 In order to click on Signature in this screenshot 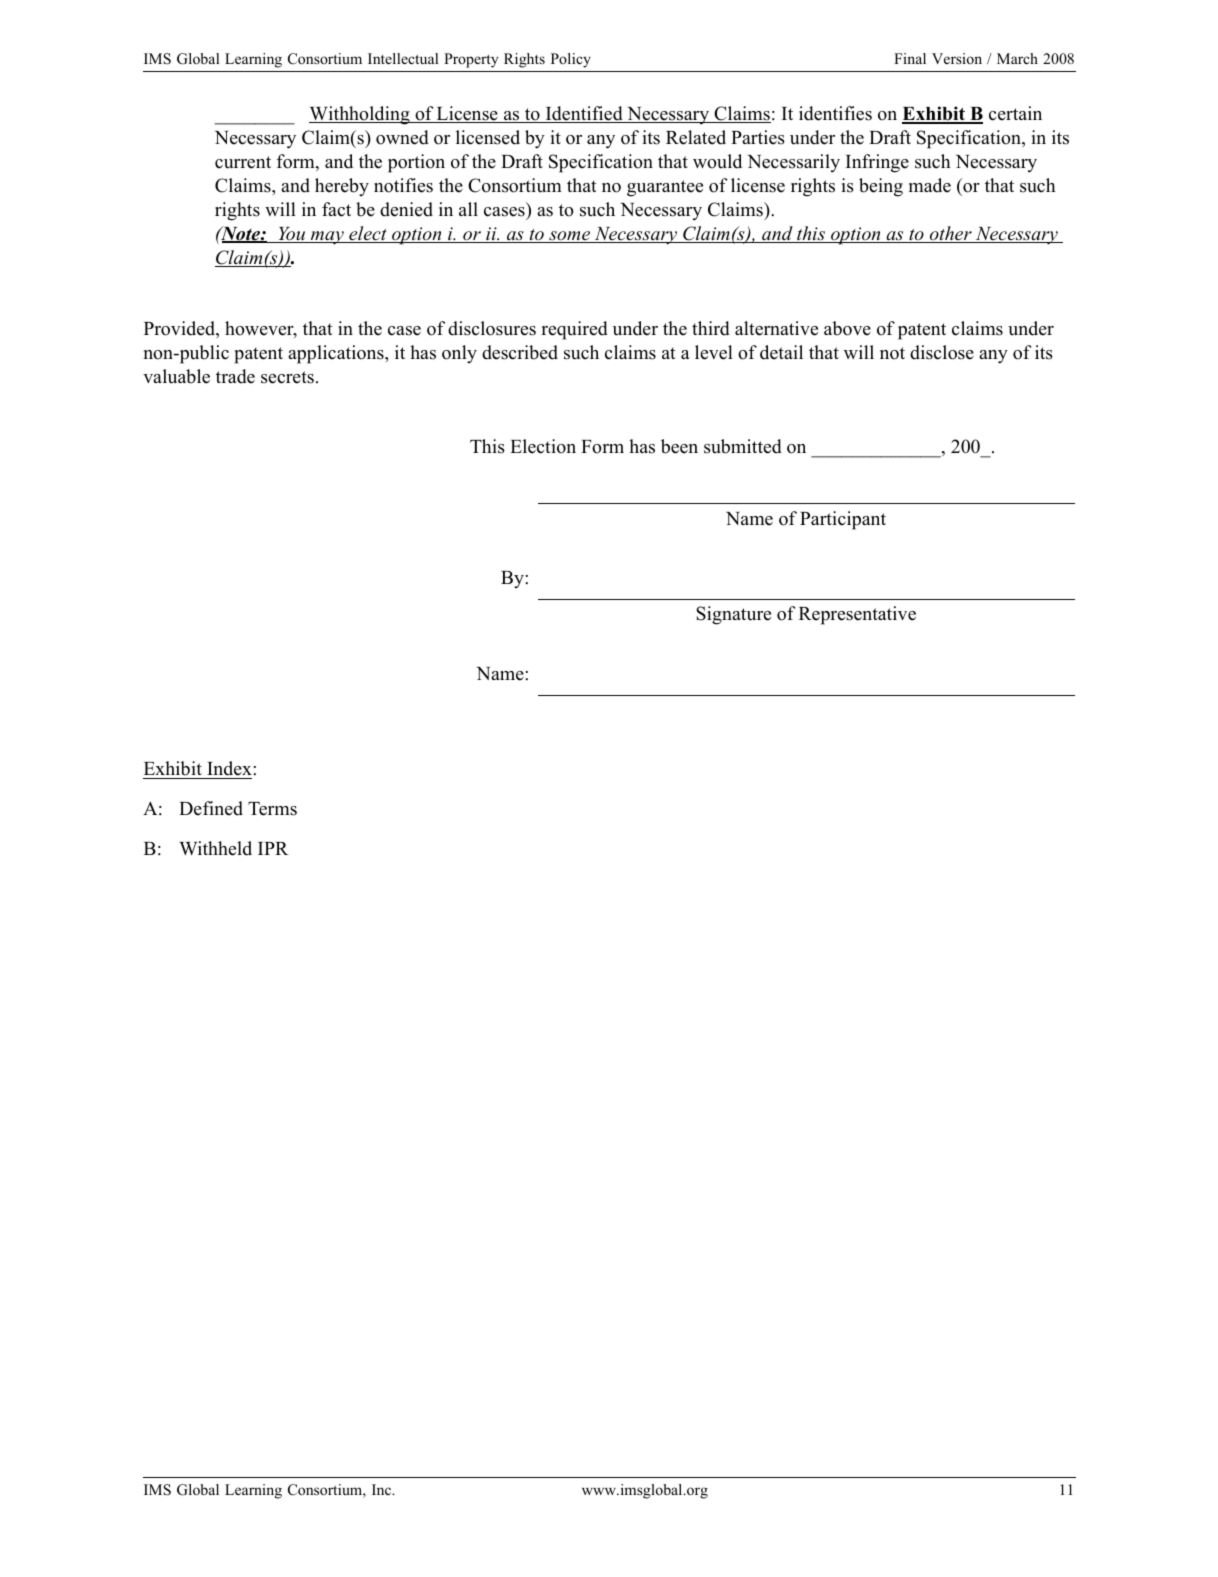, I will do `click(733, 615)`.
